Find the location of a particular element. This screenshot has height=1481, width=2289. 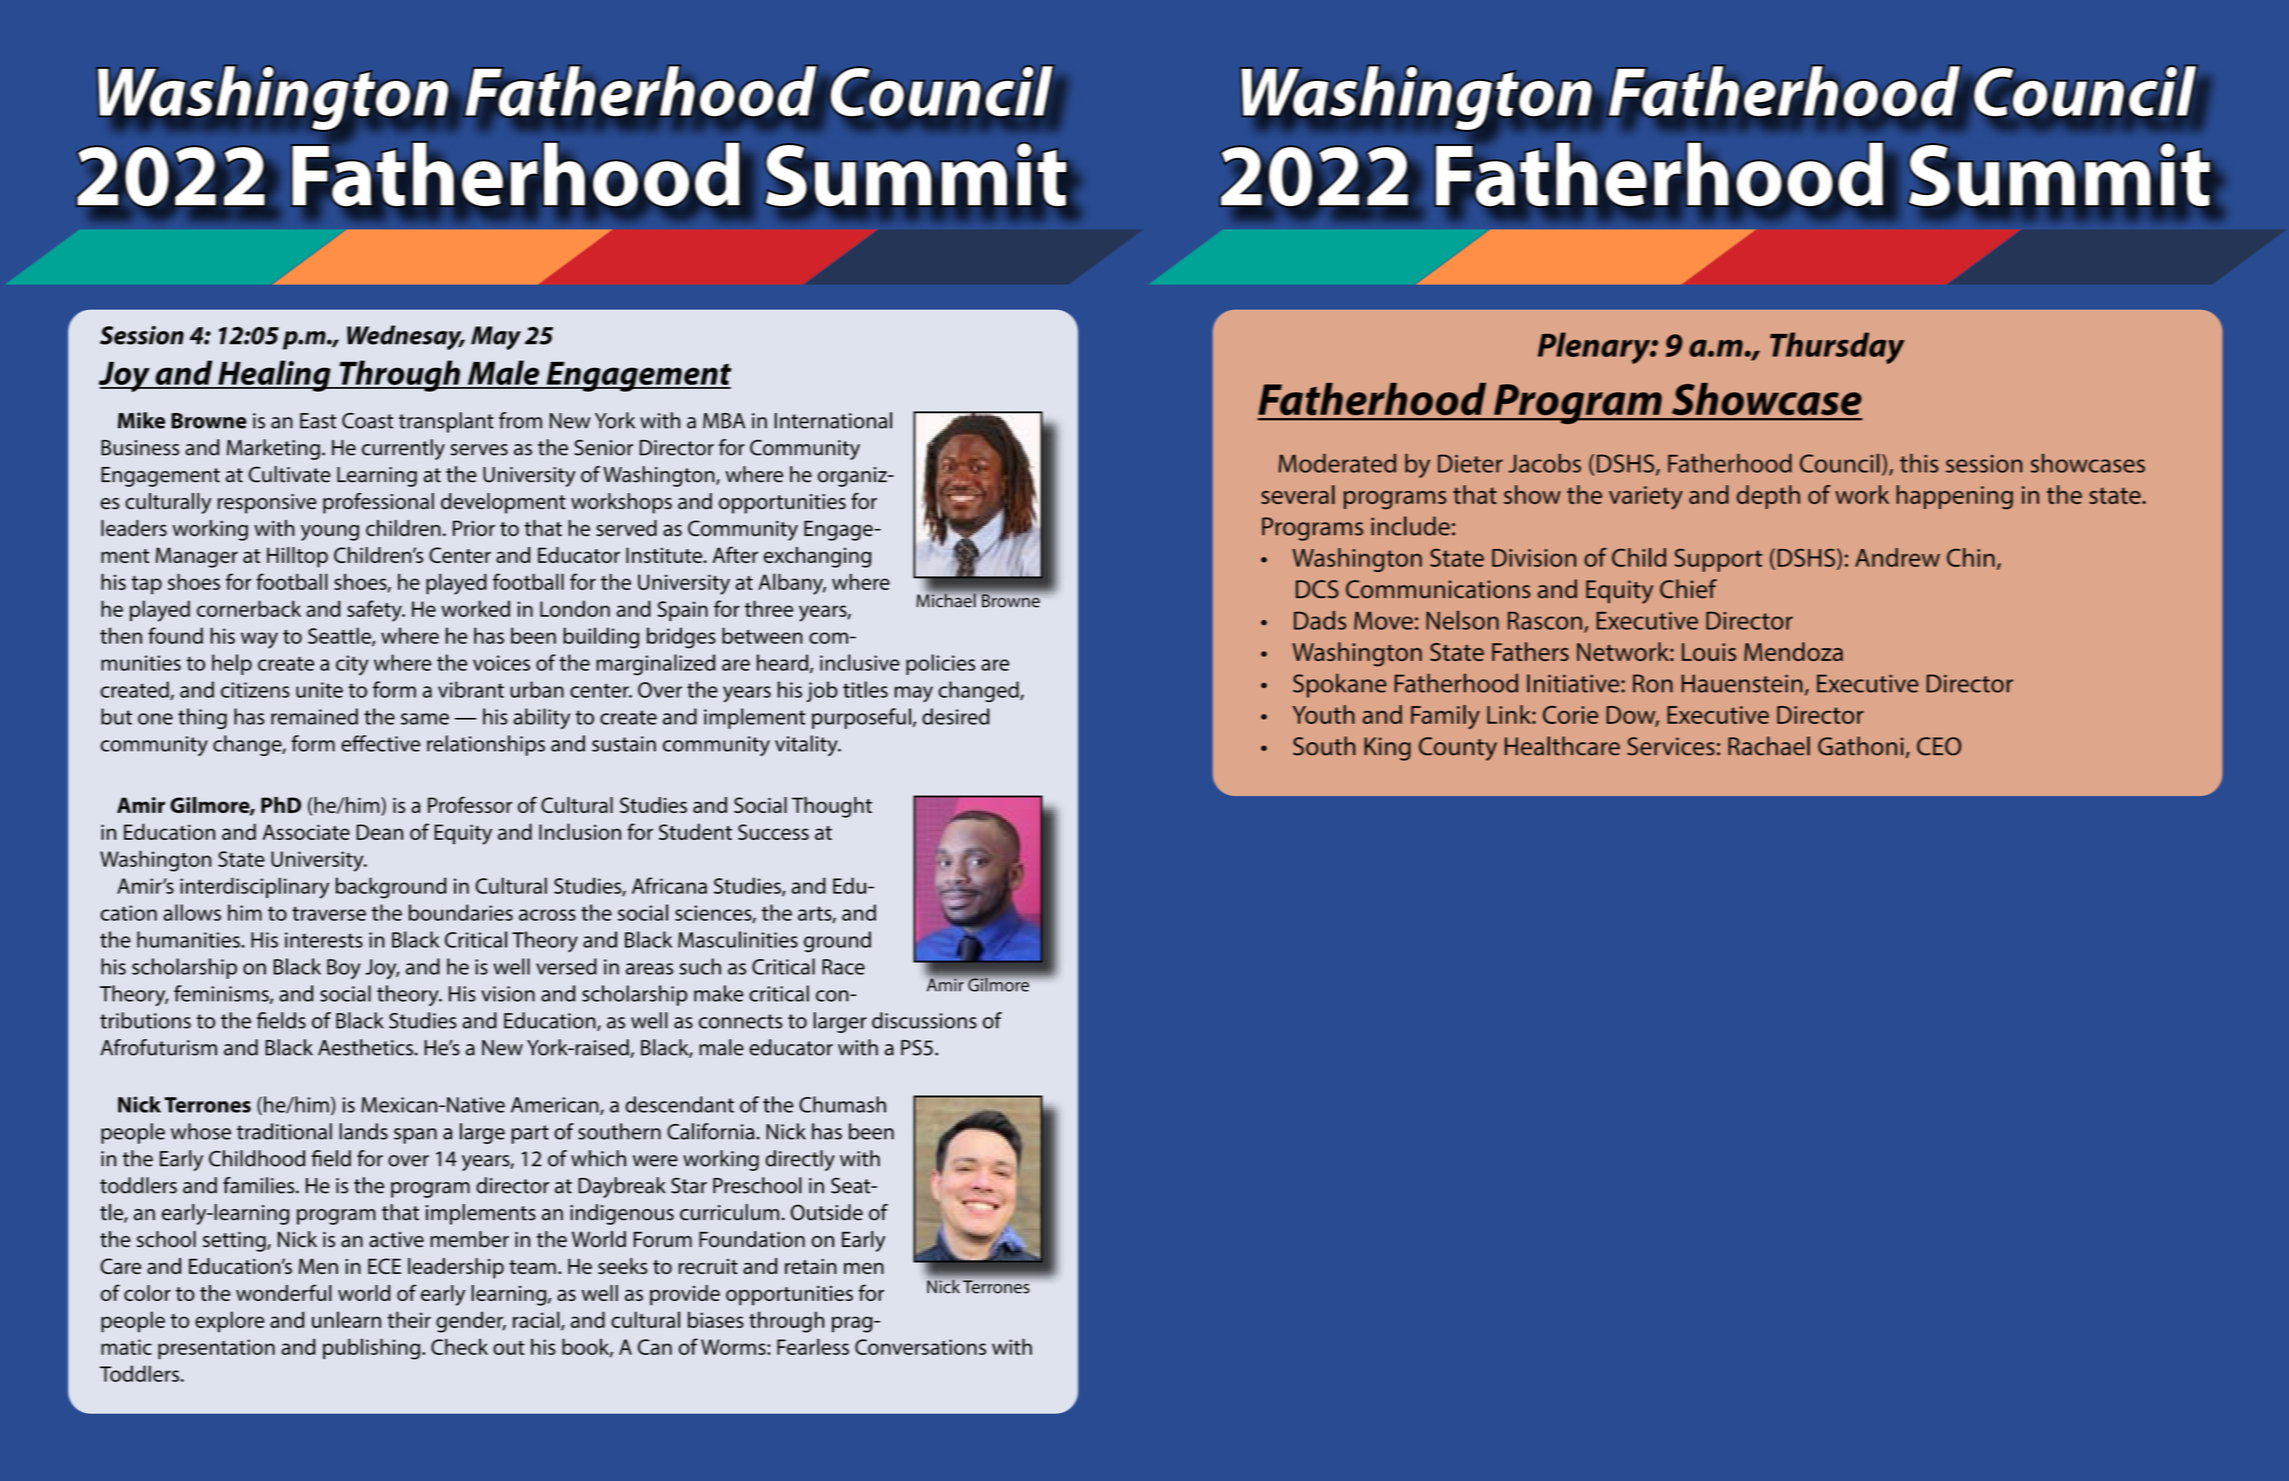

Fearless is located at coordinates (813, 1346).
